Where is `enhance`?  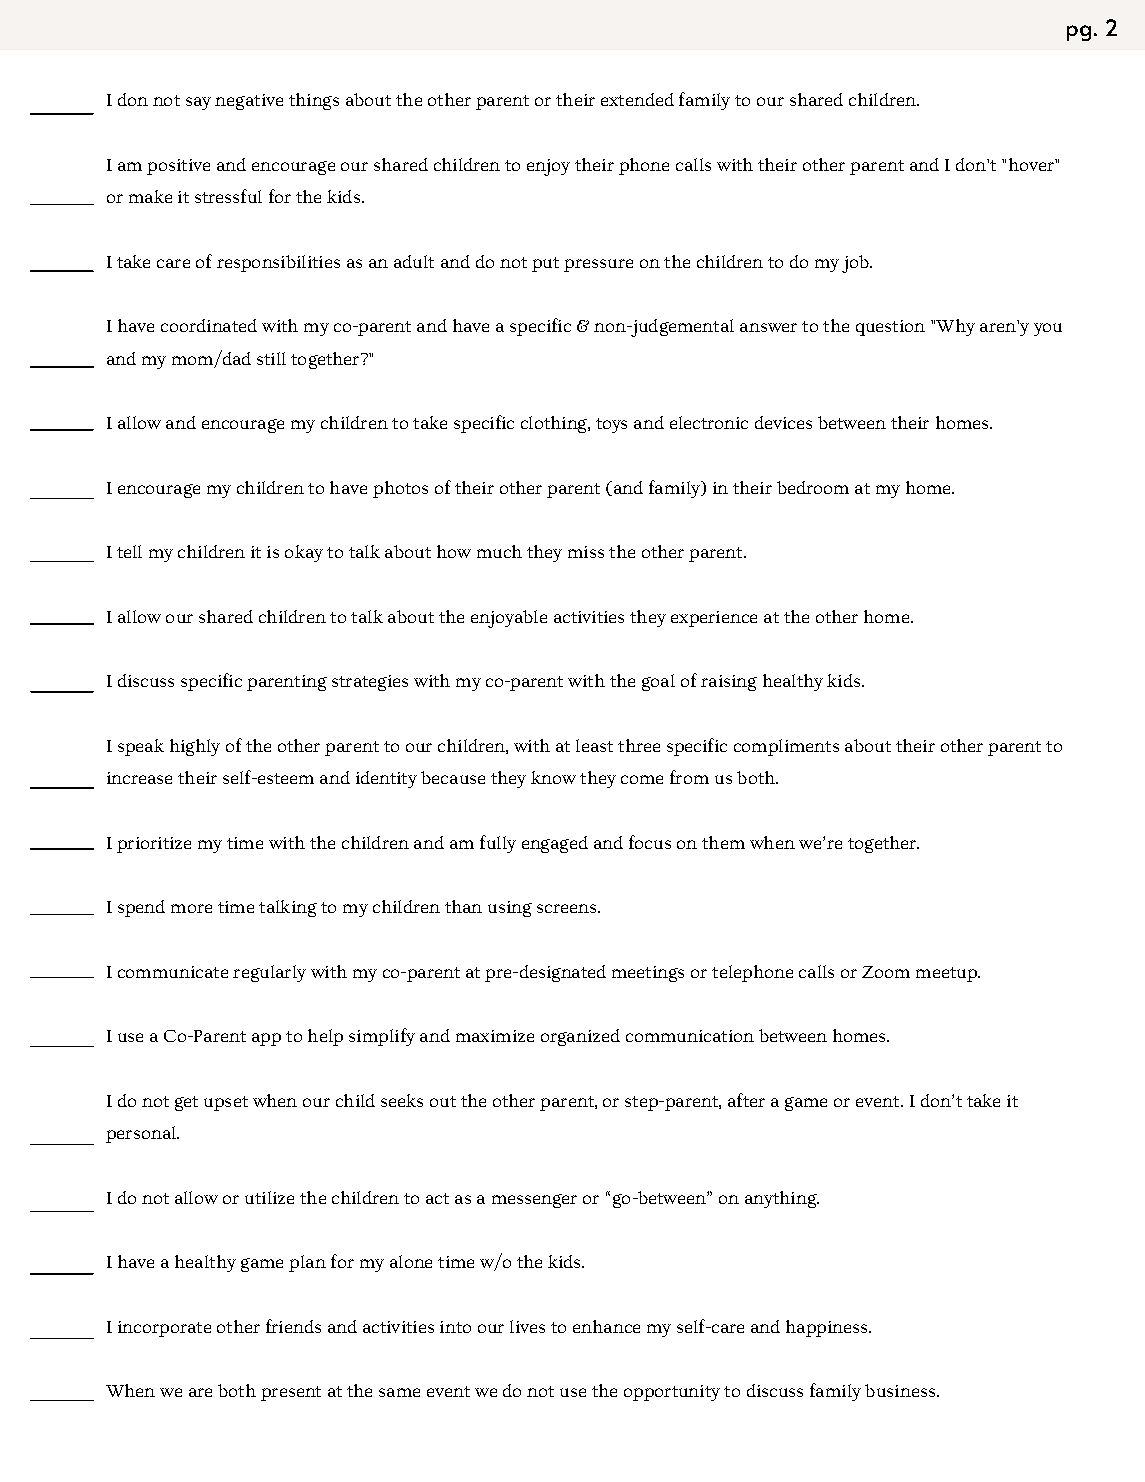
enhance is located at coordinates (606, 1326).
